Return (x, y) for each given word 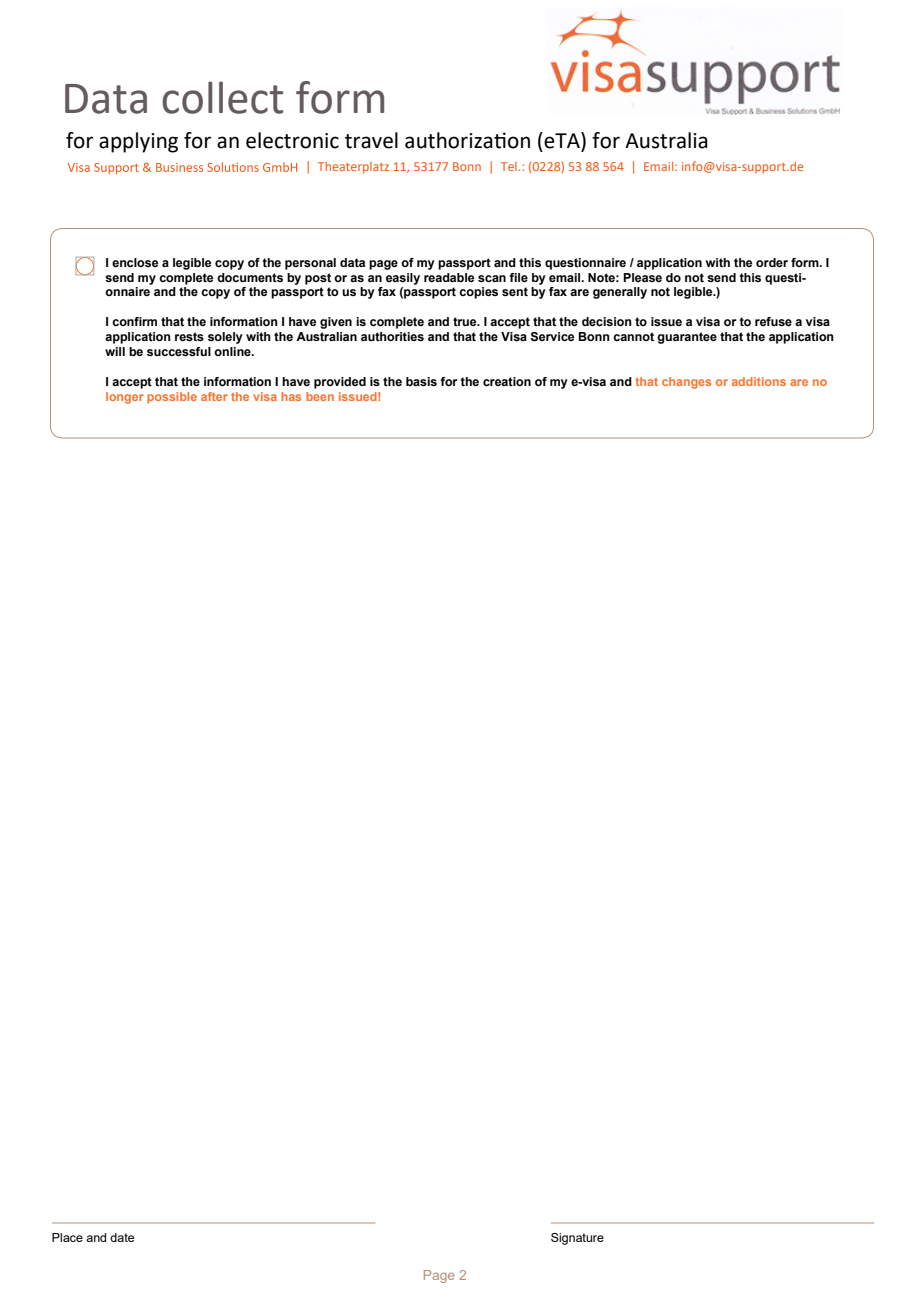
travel (371, 140)
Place (67, 1237)
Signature (577, 1239)
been (320, 396)
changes (686, 383)
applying (138, 142)
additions (759, 381)
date (122, 1237)
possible (172, 398)
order (772, 262)
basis (421, 381)
